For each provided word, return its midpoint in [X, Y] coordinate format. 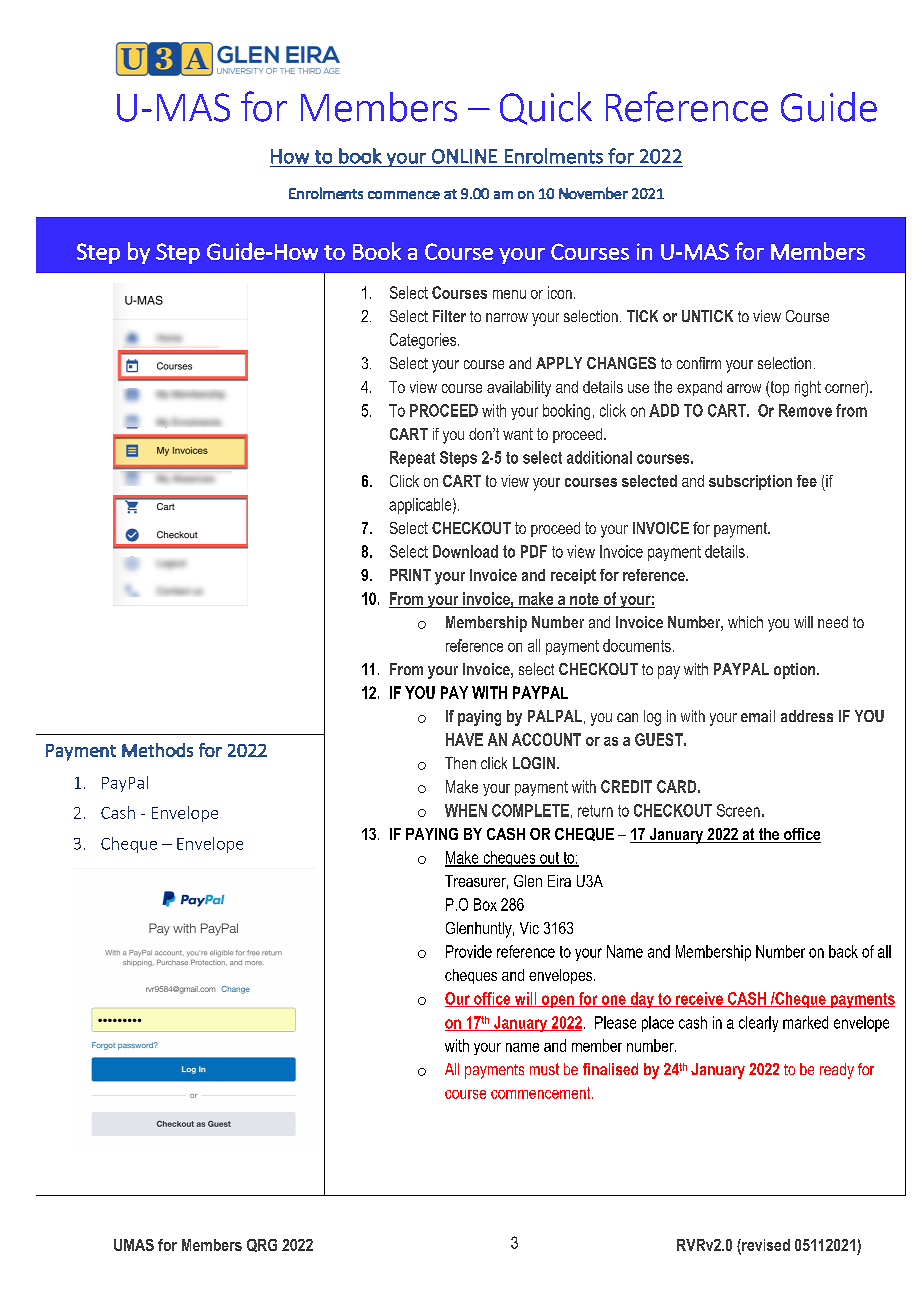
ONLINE [464, 156]
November [593, 193]
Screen [738, 810]
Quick [546, 108]
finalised [610, 1069]
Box [485, 904]
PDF [534, 551]
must [544, 1069]
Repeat [412, 459]
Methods [157, 750]
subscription [750, 482]
